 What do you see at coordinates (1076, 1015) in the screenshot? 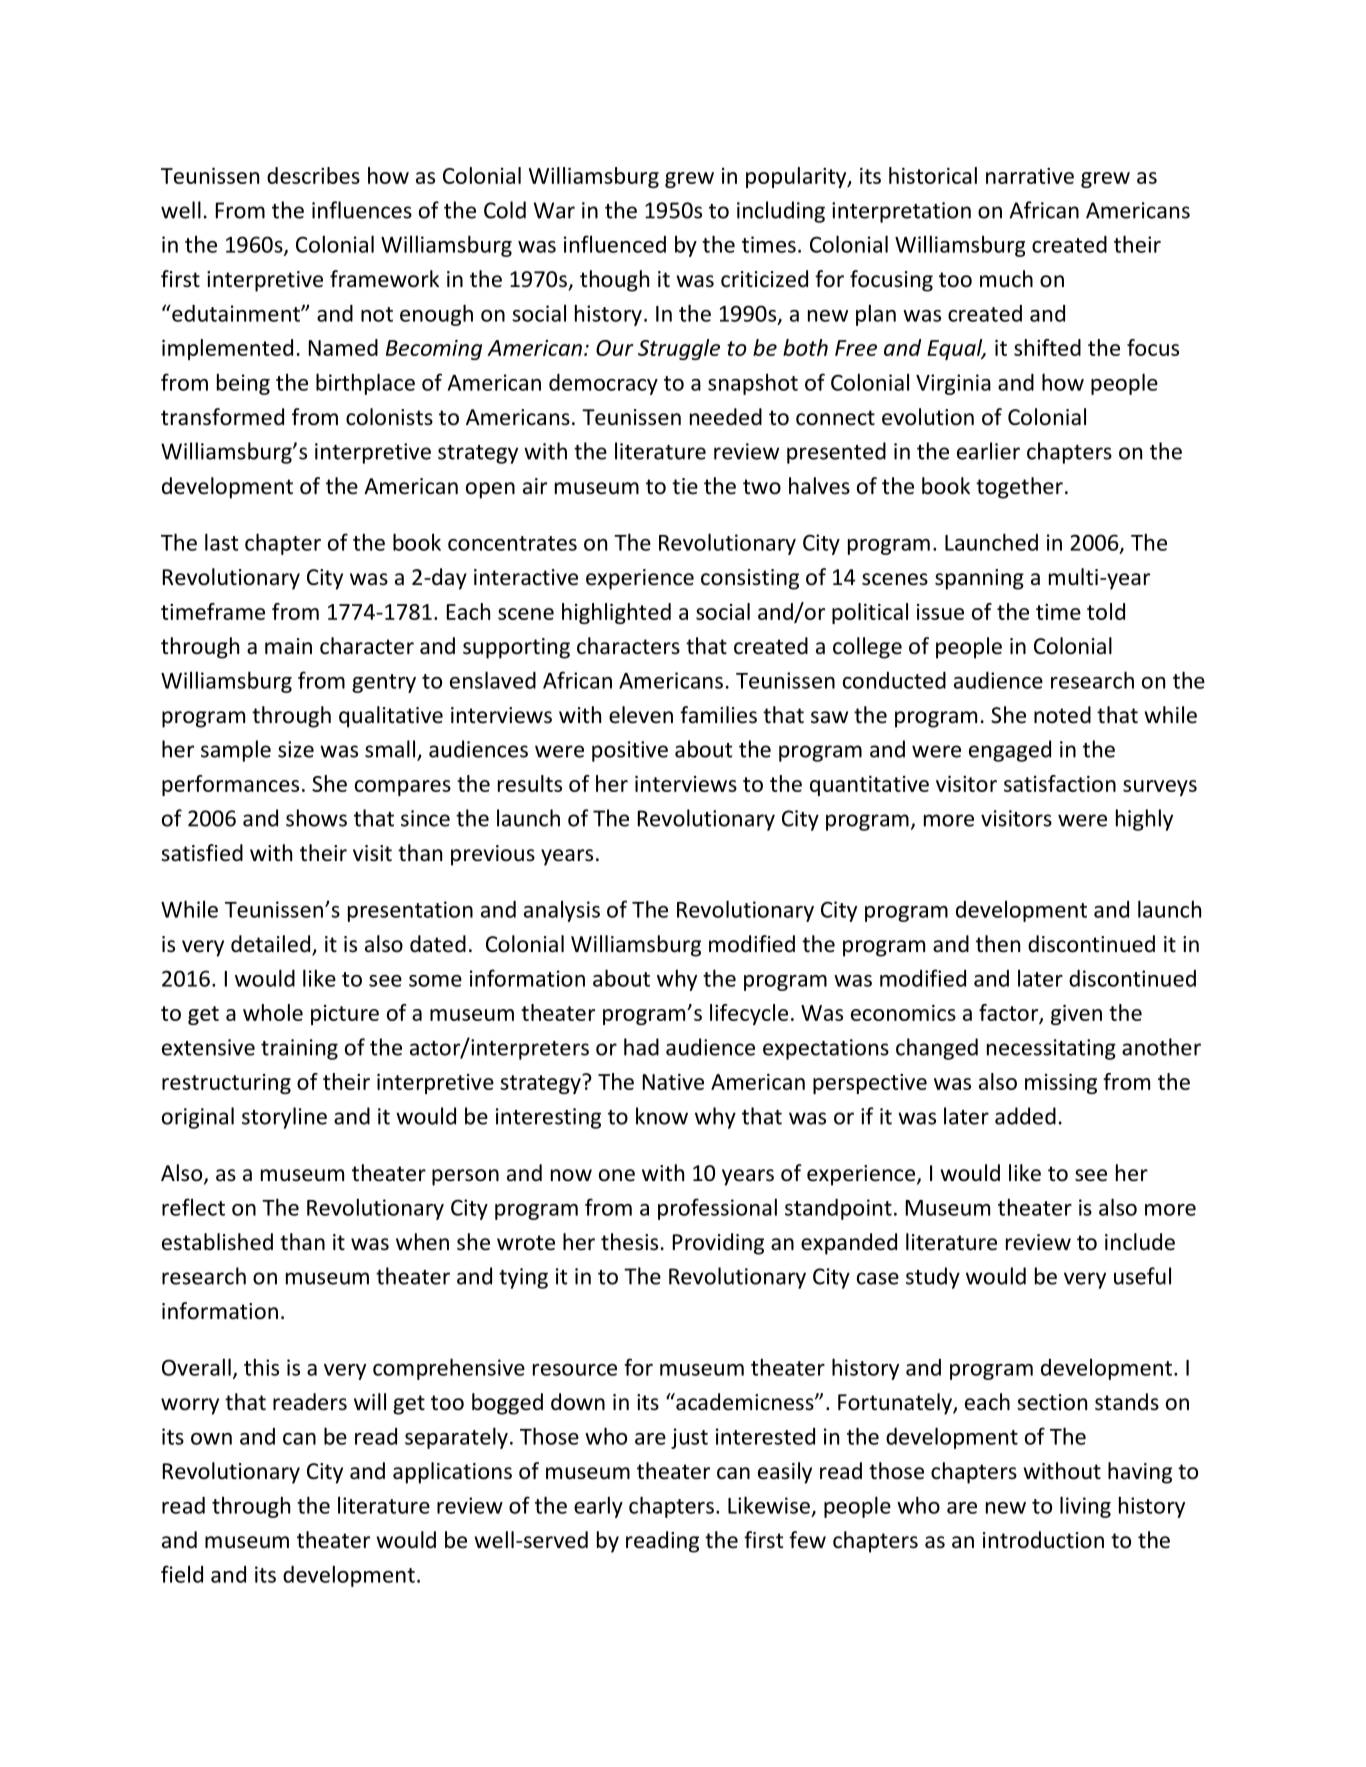
I see `given` at bounding box center [1076, 1015].
